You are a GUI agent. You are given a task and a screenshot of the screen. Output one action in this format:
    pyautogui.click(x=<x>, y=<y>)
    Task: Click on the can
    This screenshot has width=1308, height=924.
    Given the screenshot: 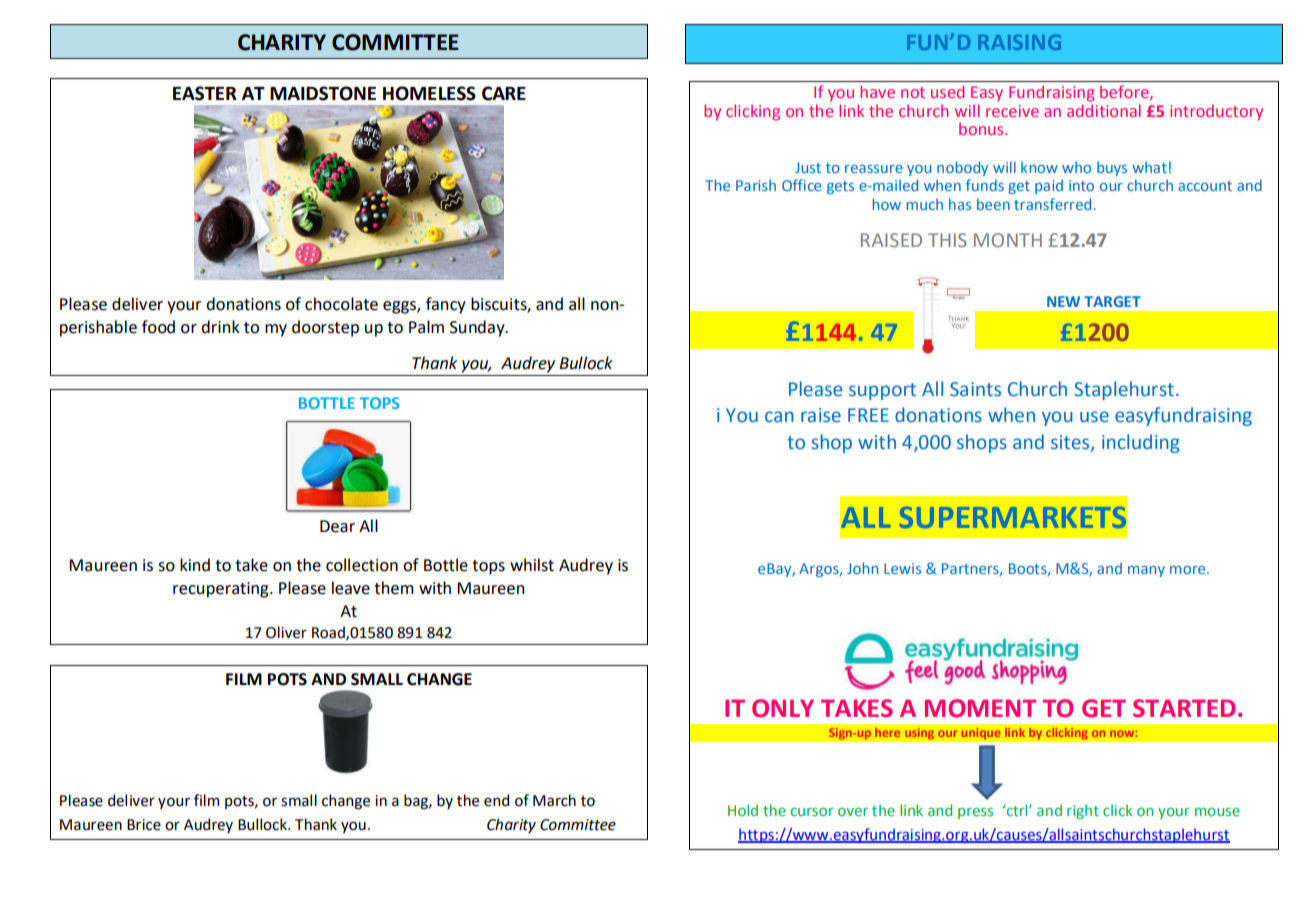 What is the action you would take?
    pyautogui.click(x=779, y=417)
